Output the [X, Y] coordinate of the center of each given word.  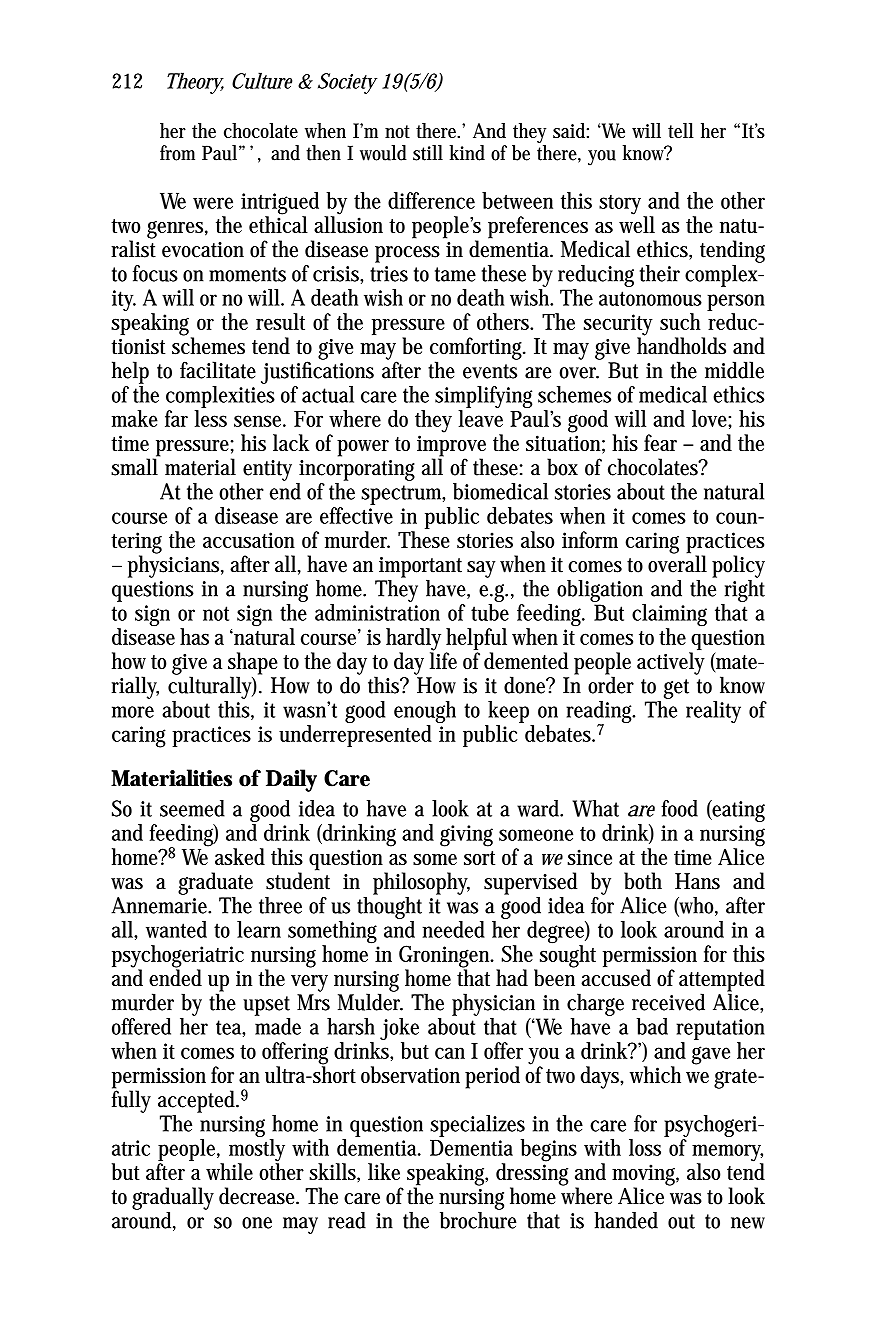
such [680, 321]
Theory [195, 83]
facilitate [218, 370]
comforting [478, 349]
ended [175, 977]
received [668, 1002]
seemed [192, 808]
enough [425, 713]
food [679, 808]
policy [738, 566]
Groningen [446, 957]
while [229, 1171]
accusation [249, 540]
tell [681, 130]
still [428, 153]
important [420, 567]
